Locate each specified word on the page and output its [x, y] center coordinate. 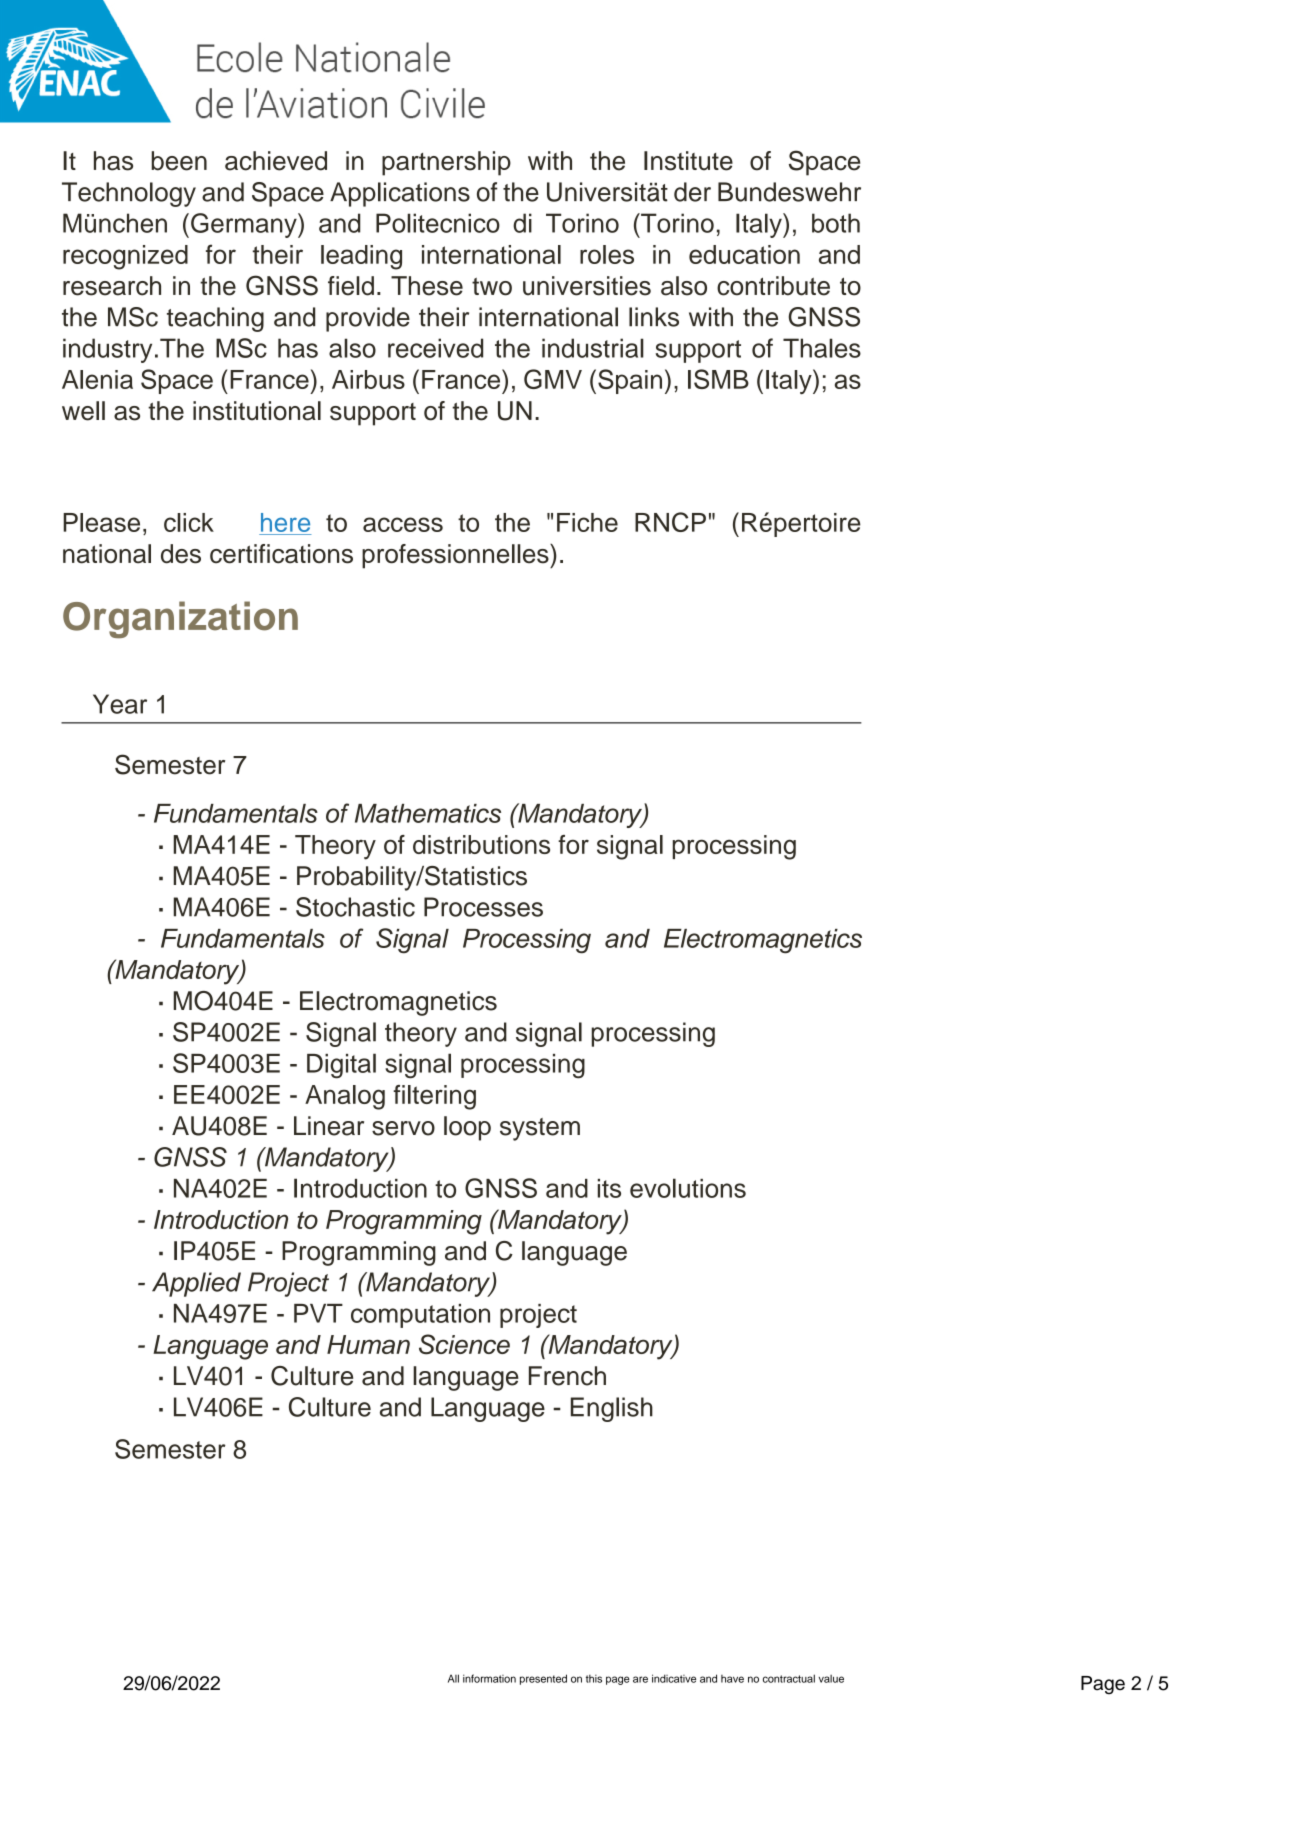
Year [120, 704]
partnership [446, 163]
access [403, 524]
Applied [196, 1284]
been [179, 161]
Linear [329, 1126]
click [189, 522]
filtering [434, 1097]
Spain [630, 381]
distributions [481, 844]
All [453, 1678]
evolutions [688, 1188]
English [612, 1409]
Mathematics [428, 813]
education [744, 254]
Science [464, 1344]
